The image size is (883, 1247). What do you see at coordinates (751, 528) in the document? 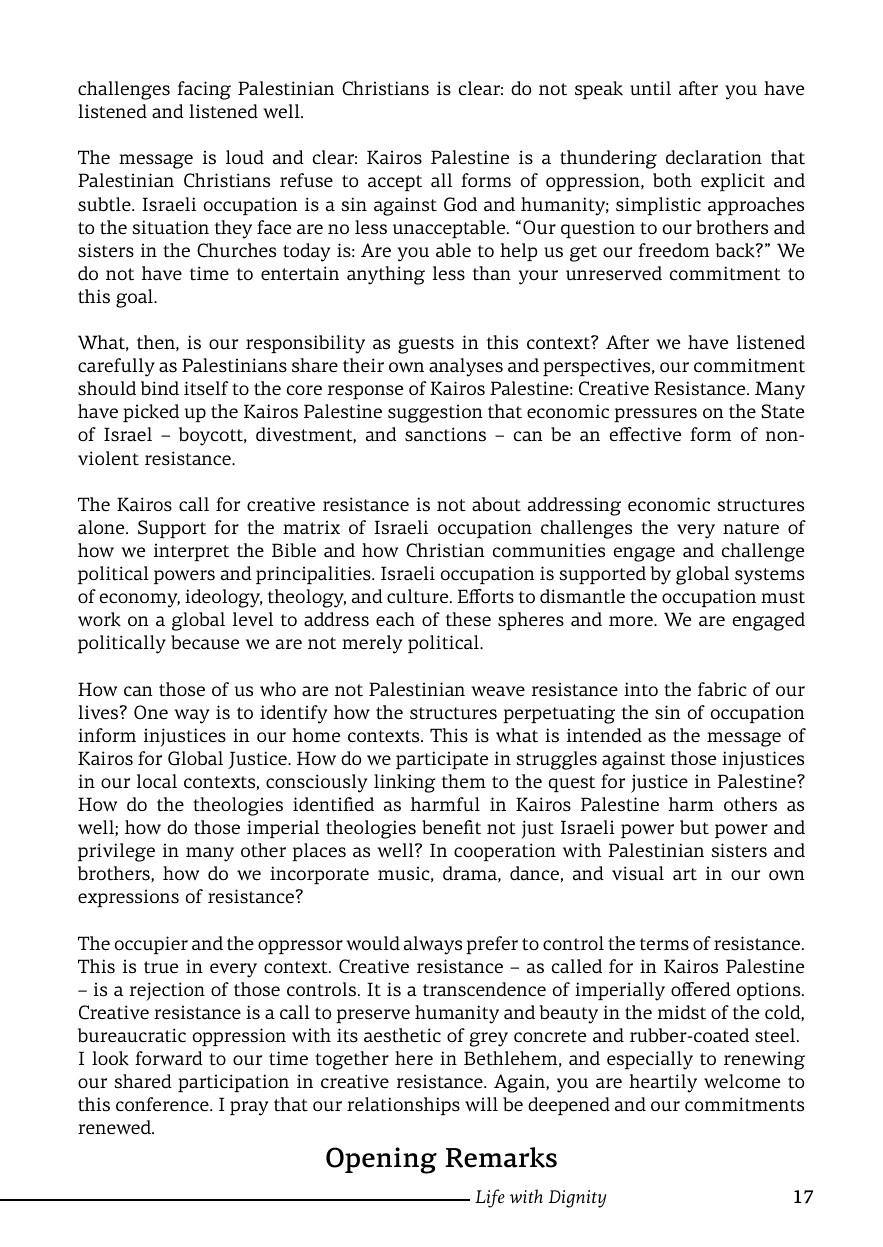
I see `nature` at bounding box center [751, 528].
